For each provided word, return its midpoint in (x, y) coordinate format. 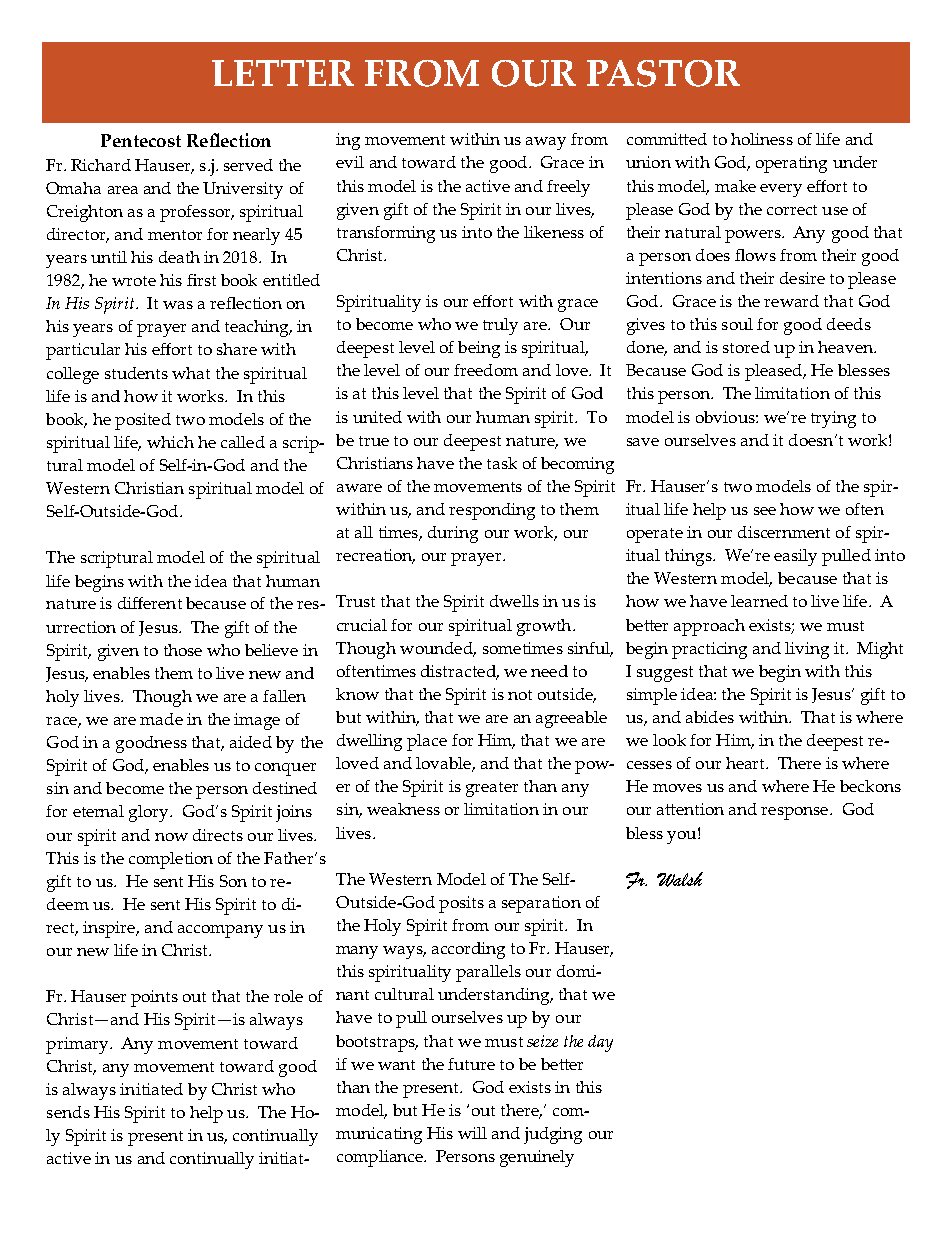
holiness (762, 139)
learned (759, 601)
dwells (514, 601)
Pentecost (141, 140)
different (150, 603)
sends (68, 1112)
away (546, 143)
